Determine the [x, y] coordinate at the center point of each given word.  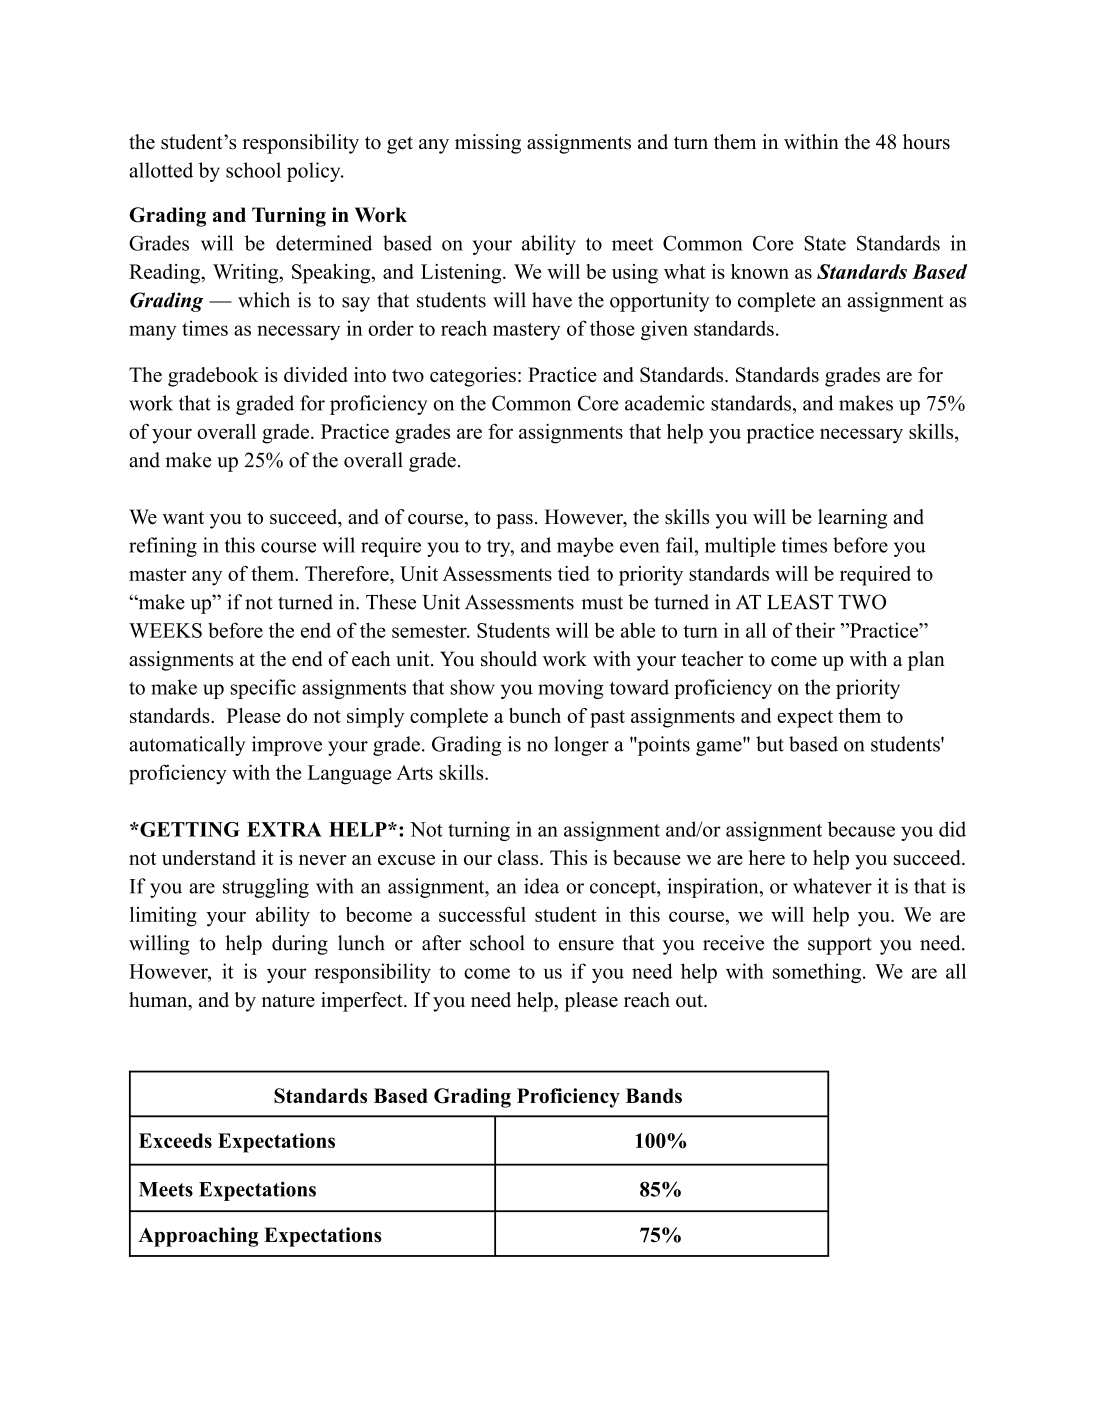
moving [571, 689]
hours [926, 142]
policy [315, 172]
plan [926, 661]
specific [263, 689]
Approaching [198, 1237]
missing [488, 144]
